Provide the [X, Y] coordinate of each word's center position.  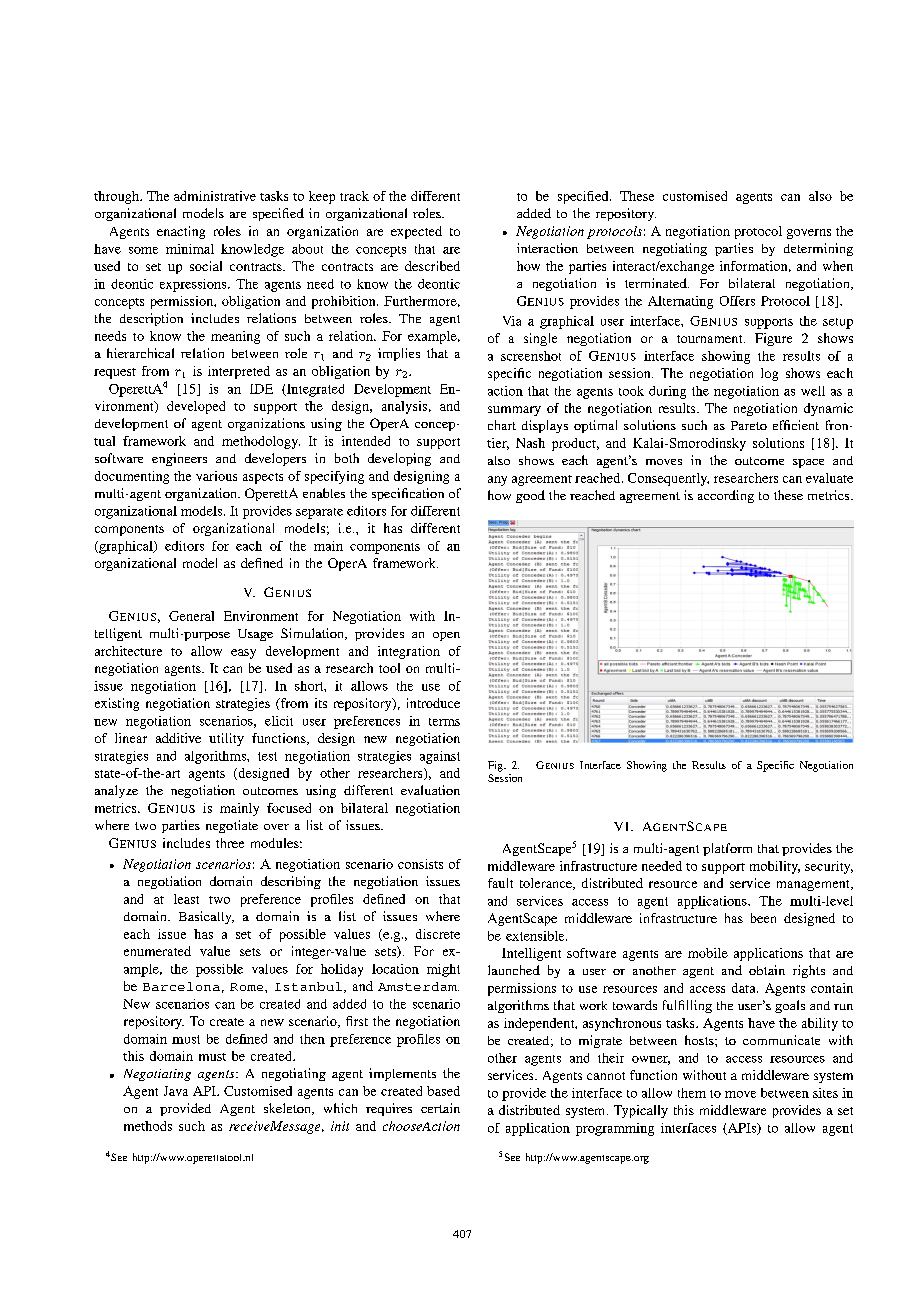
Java [176, 1091]
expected [416, 232]
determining [818, 249]
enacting [181, 232]
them [692, 1093]
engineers [179, 459]
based [443, 1091]
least [186, 899]
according [726, 496]
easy [243, 654]
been [763, 918]
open [446, 636]
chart [502, 425]
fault [500, 883]
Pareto [749, 425]
